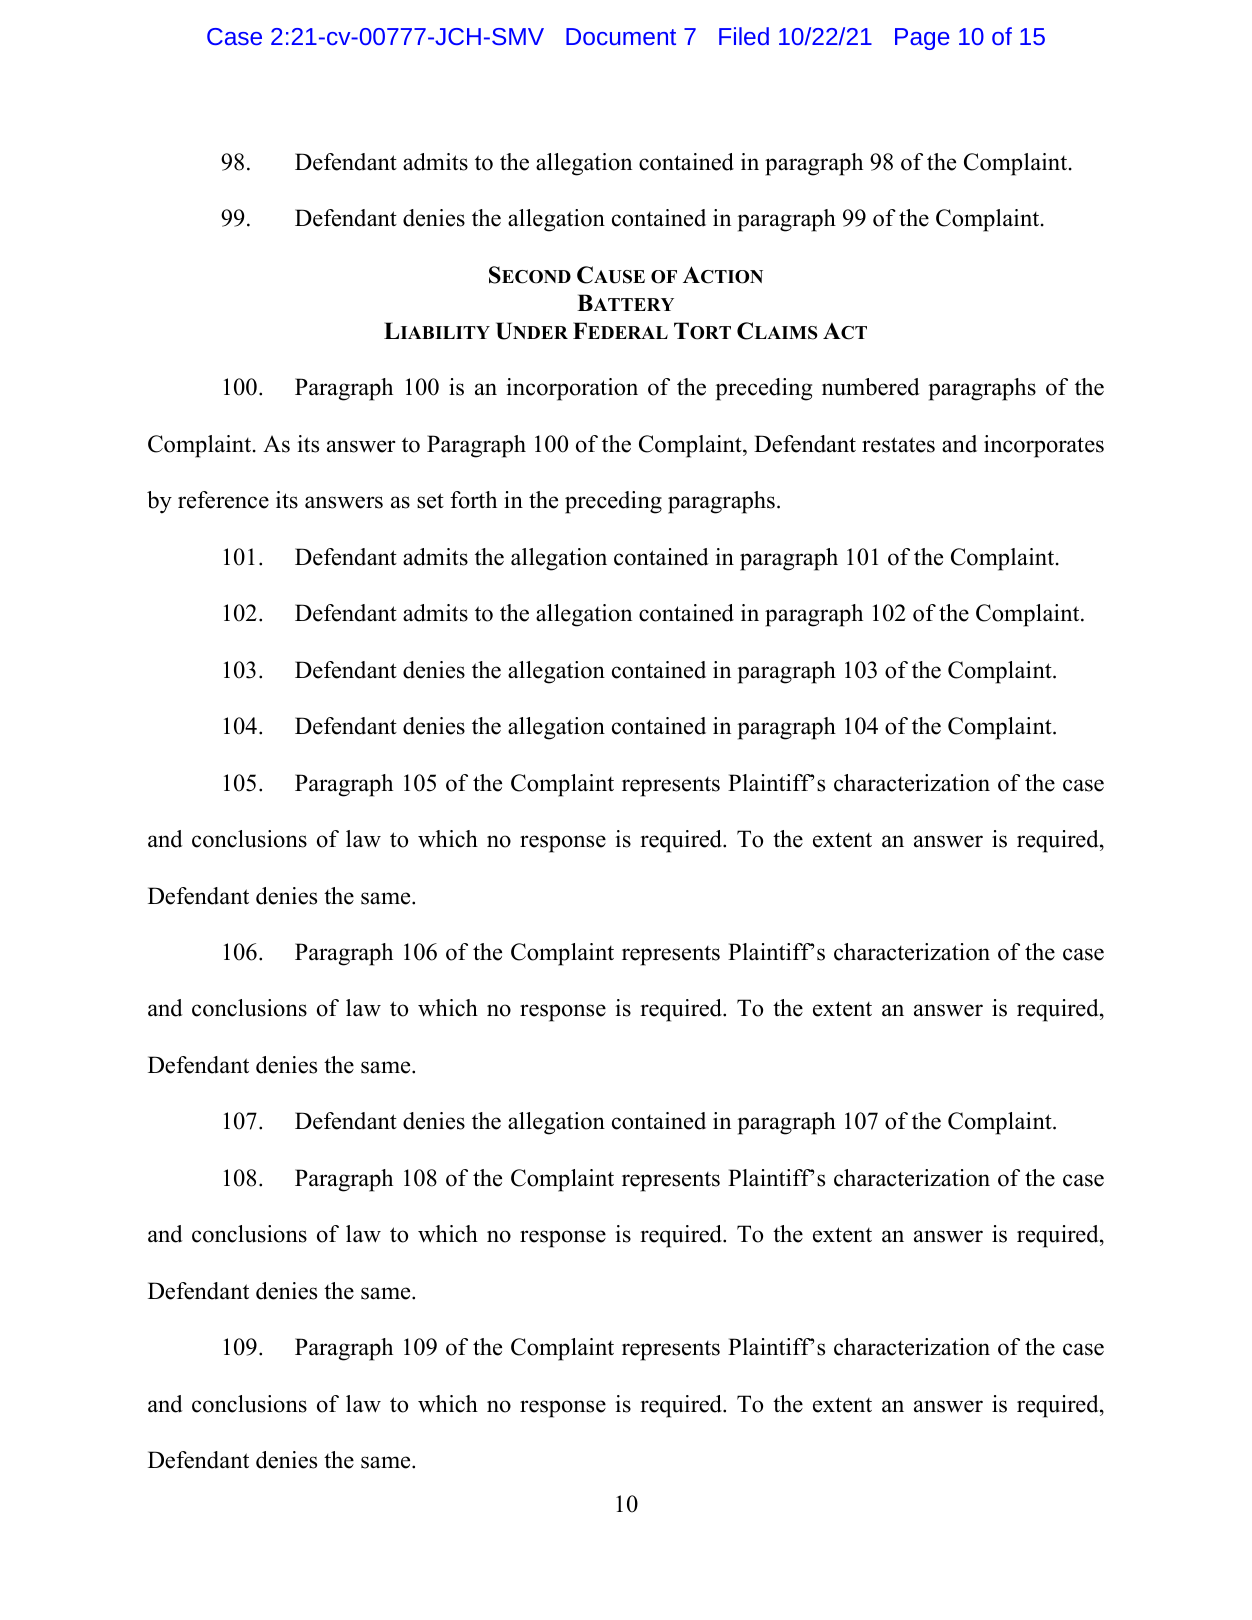 The height and width of the screenshot is (1620, 1252). Describe the element at coordinates (430, 501) in the screenshot. I see `set` at that location.
